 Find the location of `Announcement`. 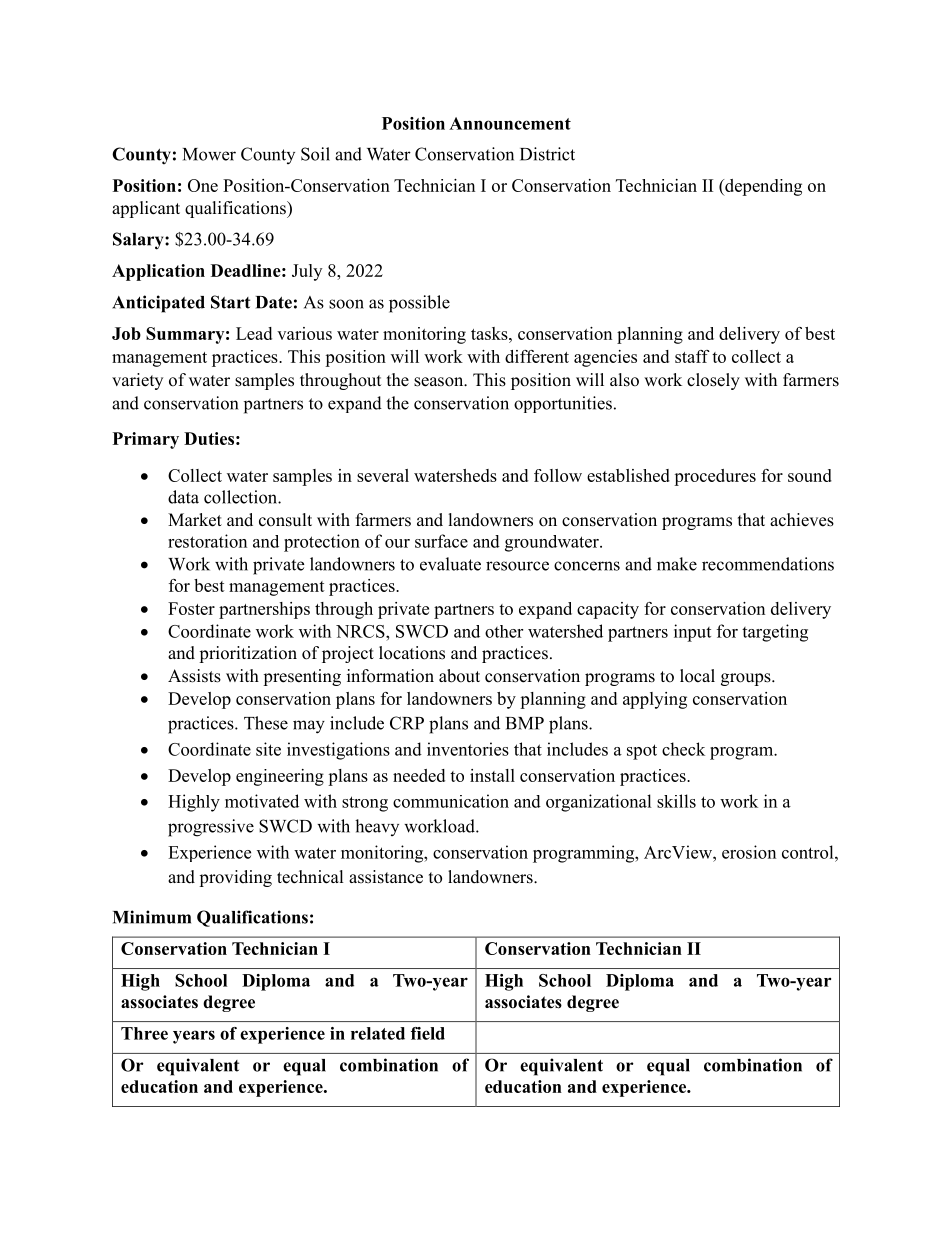

Announcement is located at coordinates (510, 123).
